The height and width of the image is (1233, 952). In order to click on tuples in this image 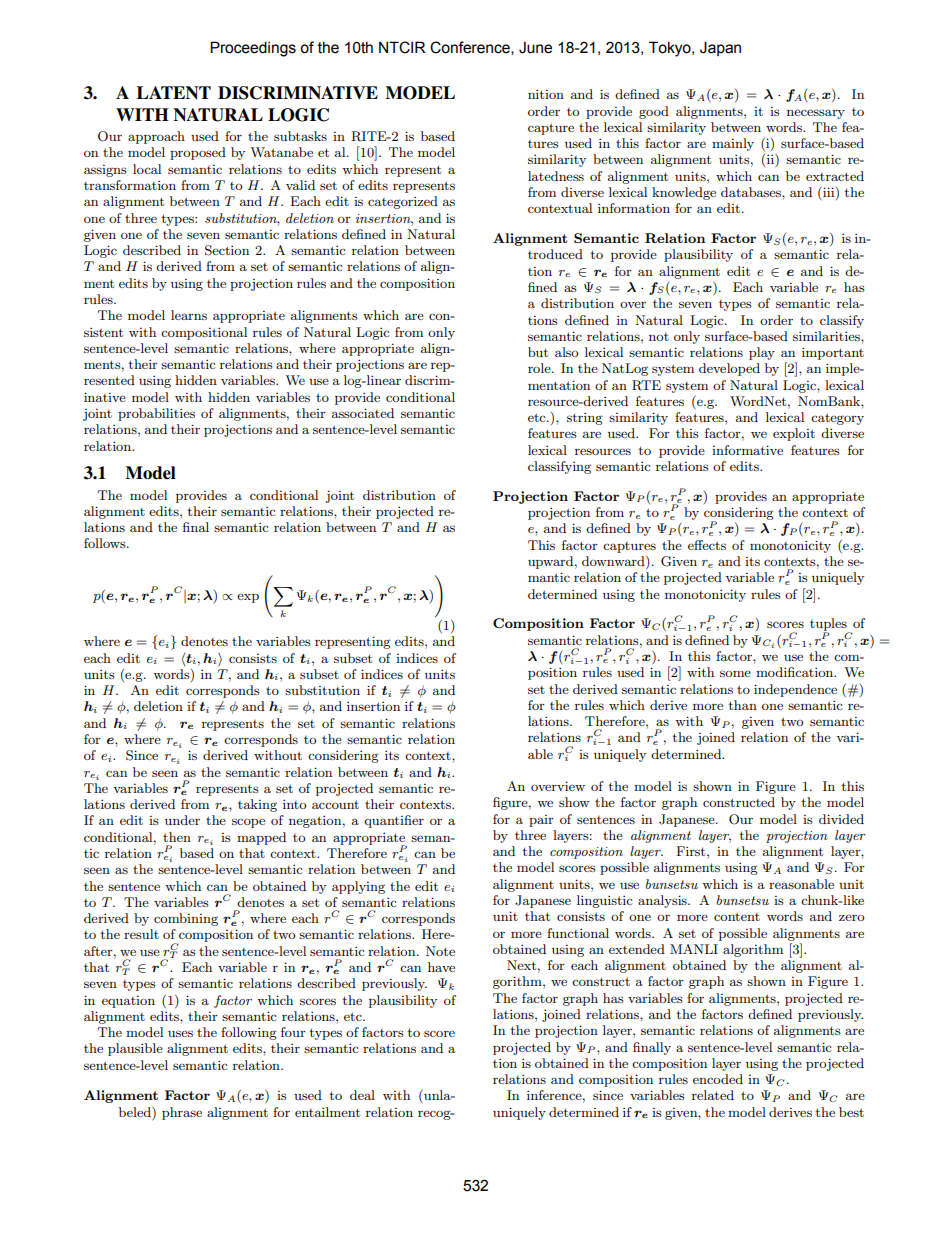, I will do `click(829, 626)`.
